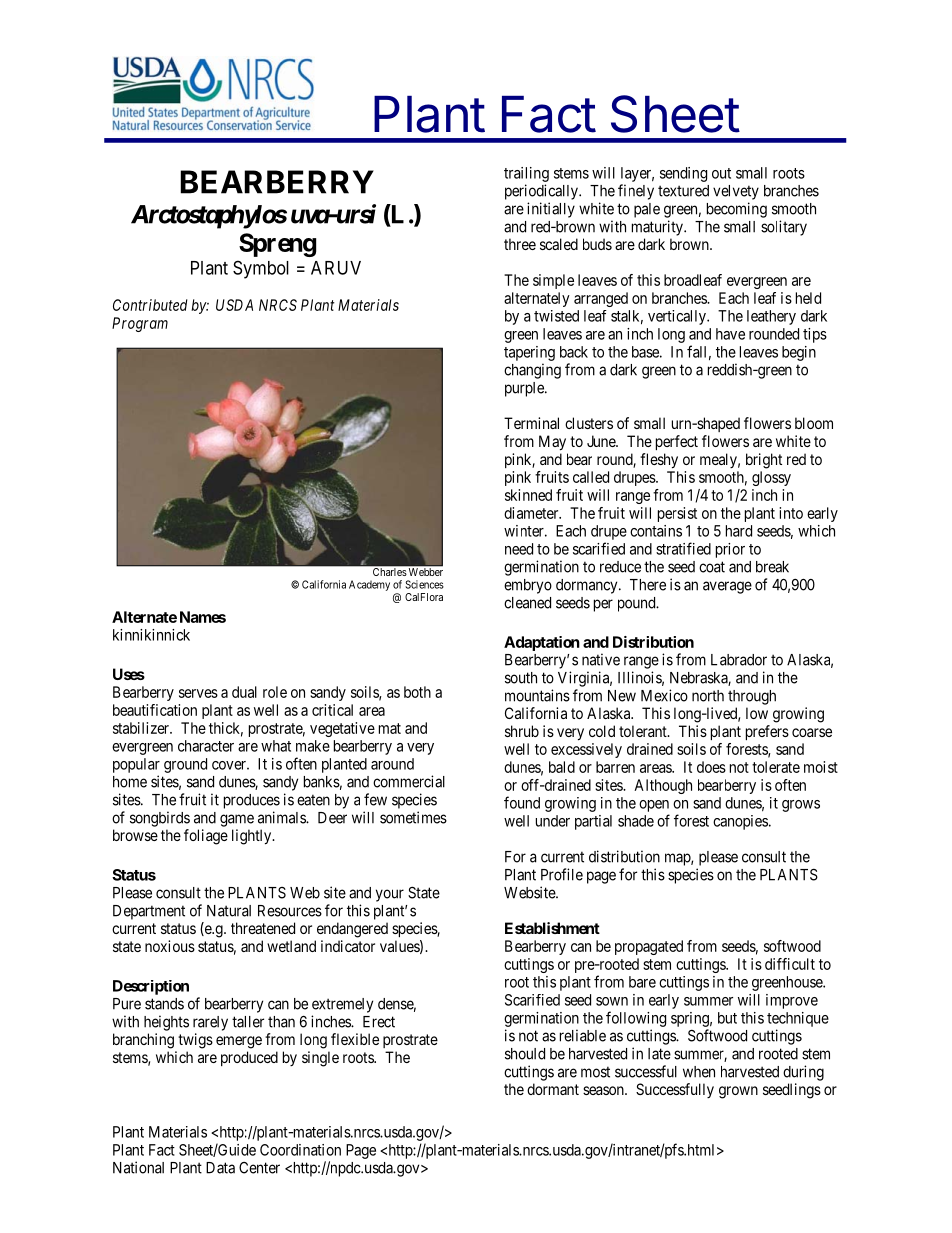 This page has height=1233, width=952. What do you see at coordinates (140, 324) in the page?
I see `Program` at bounding box center [140, 324].
